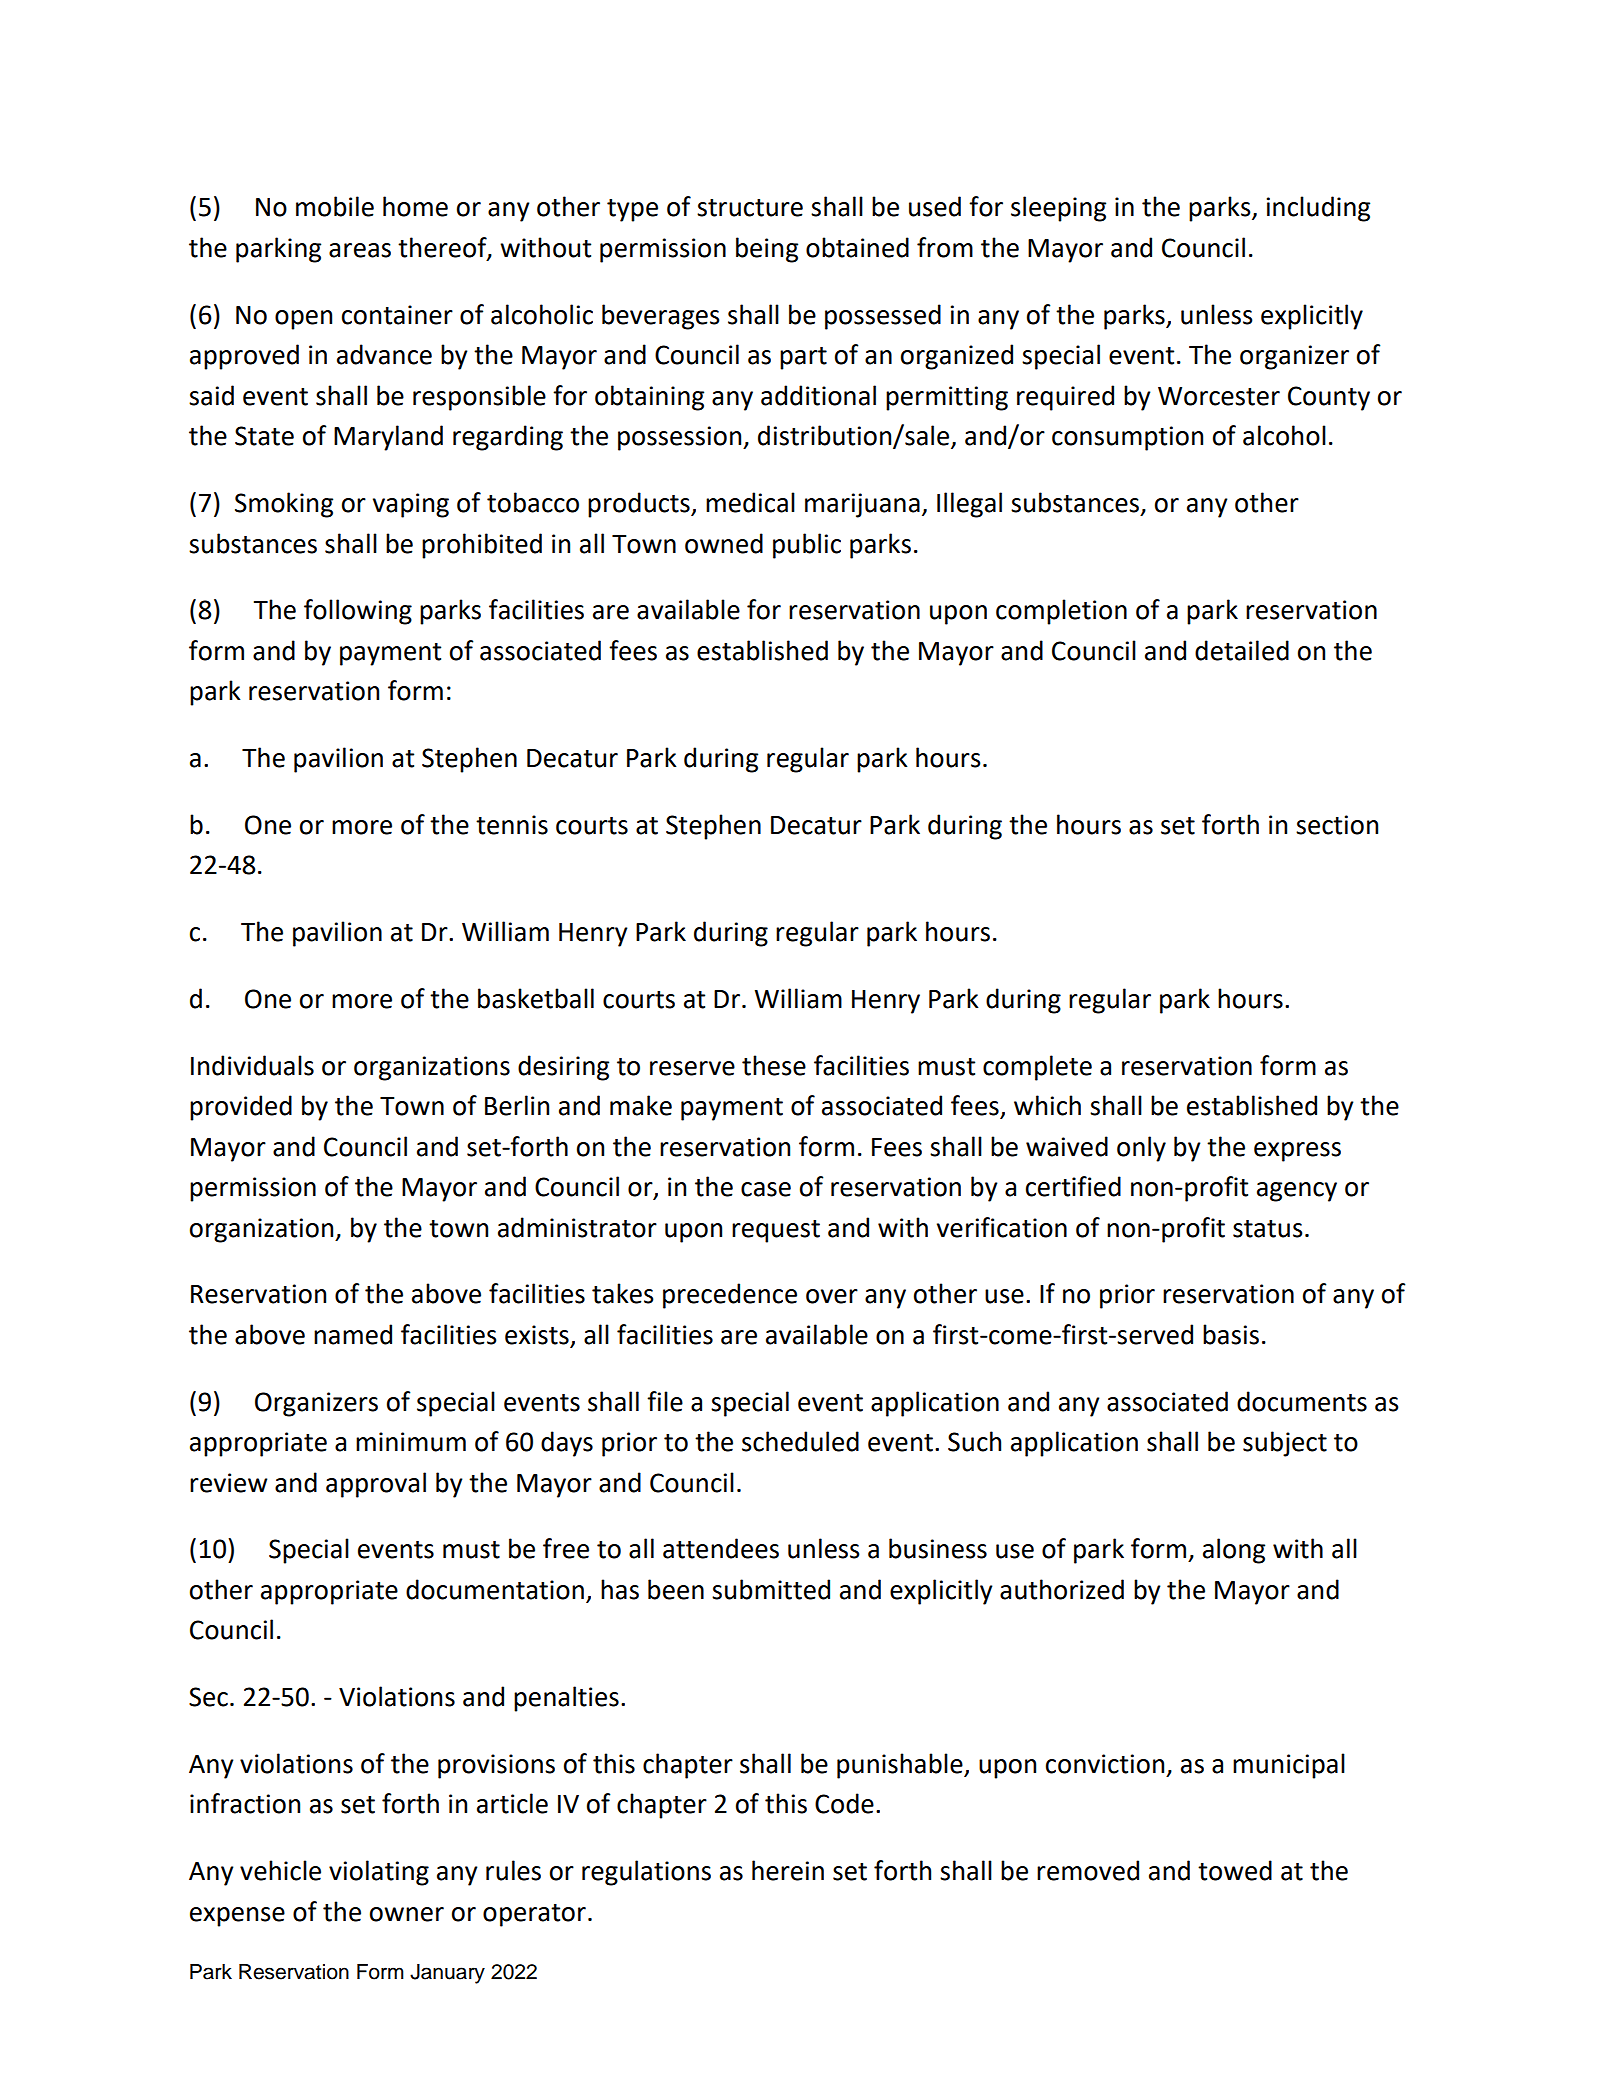  I want to click on being, so click(767, 250).
